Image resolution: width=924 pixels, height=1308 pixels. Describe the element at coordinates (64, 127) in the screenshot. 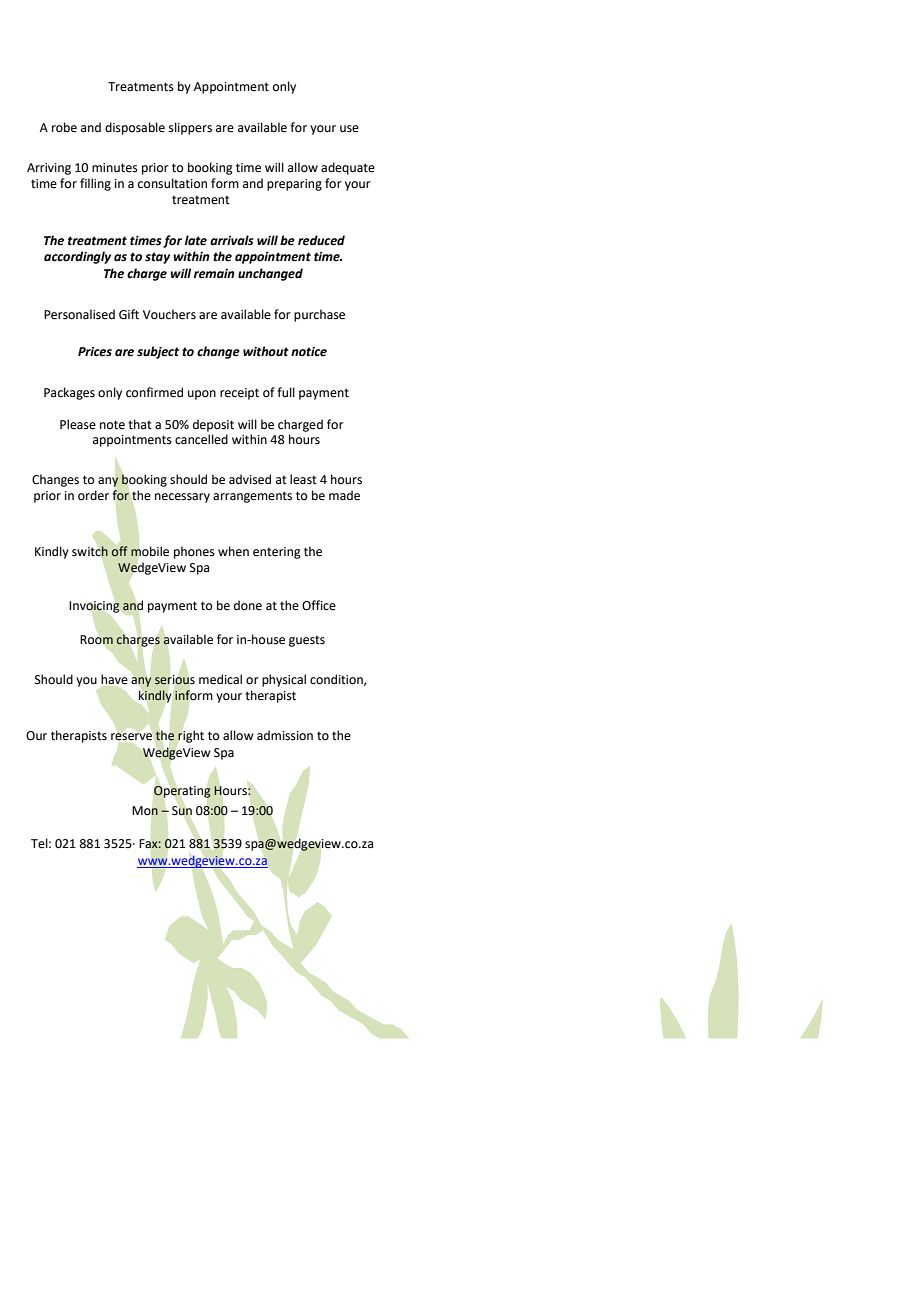

I see `robe` at that location.
